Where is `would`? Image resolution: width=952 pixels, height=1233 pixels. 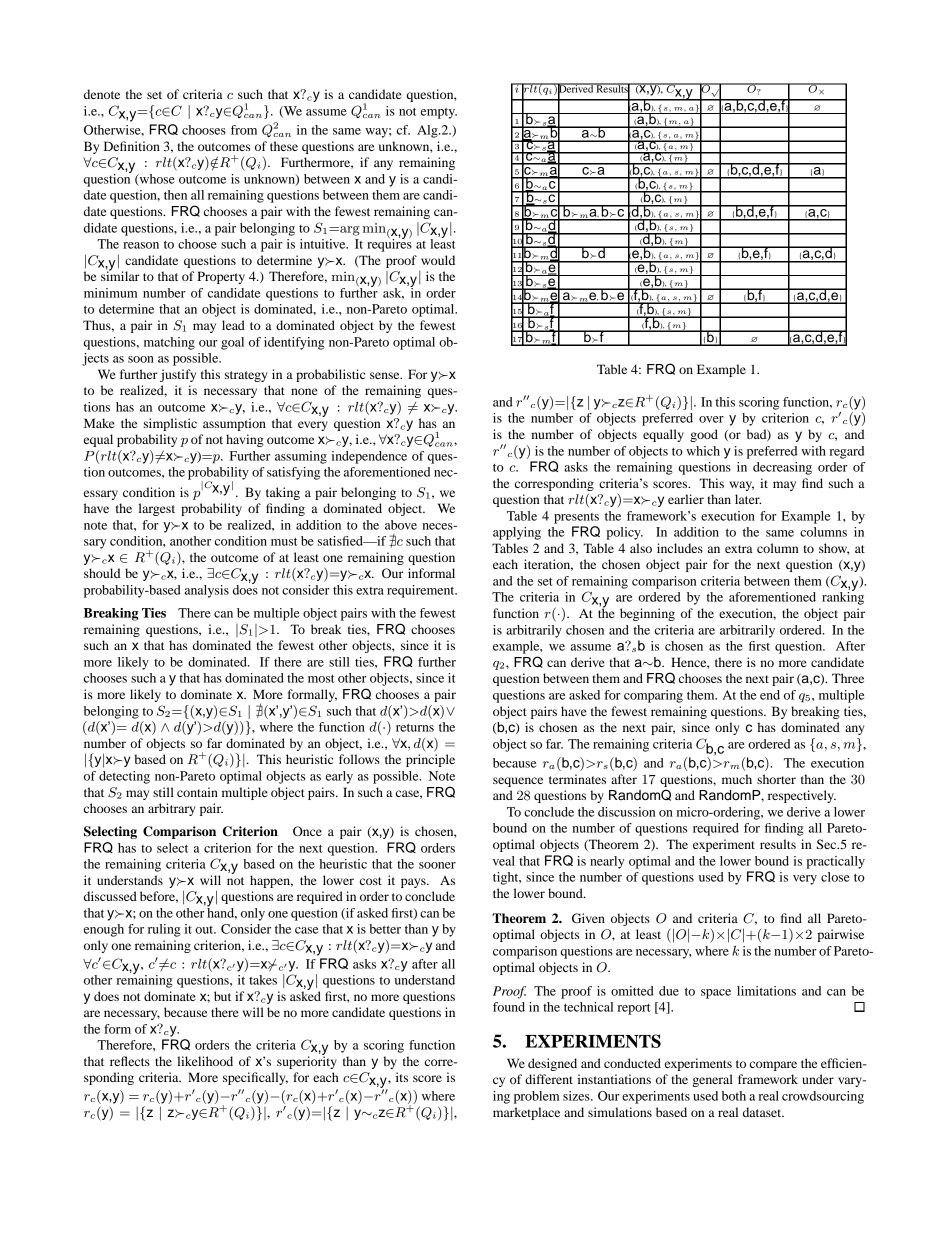
would is located at coordinates (438, 260).
